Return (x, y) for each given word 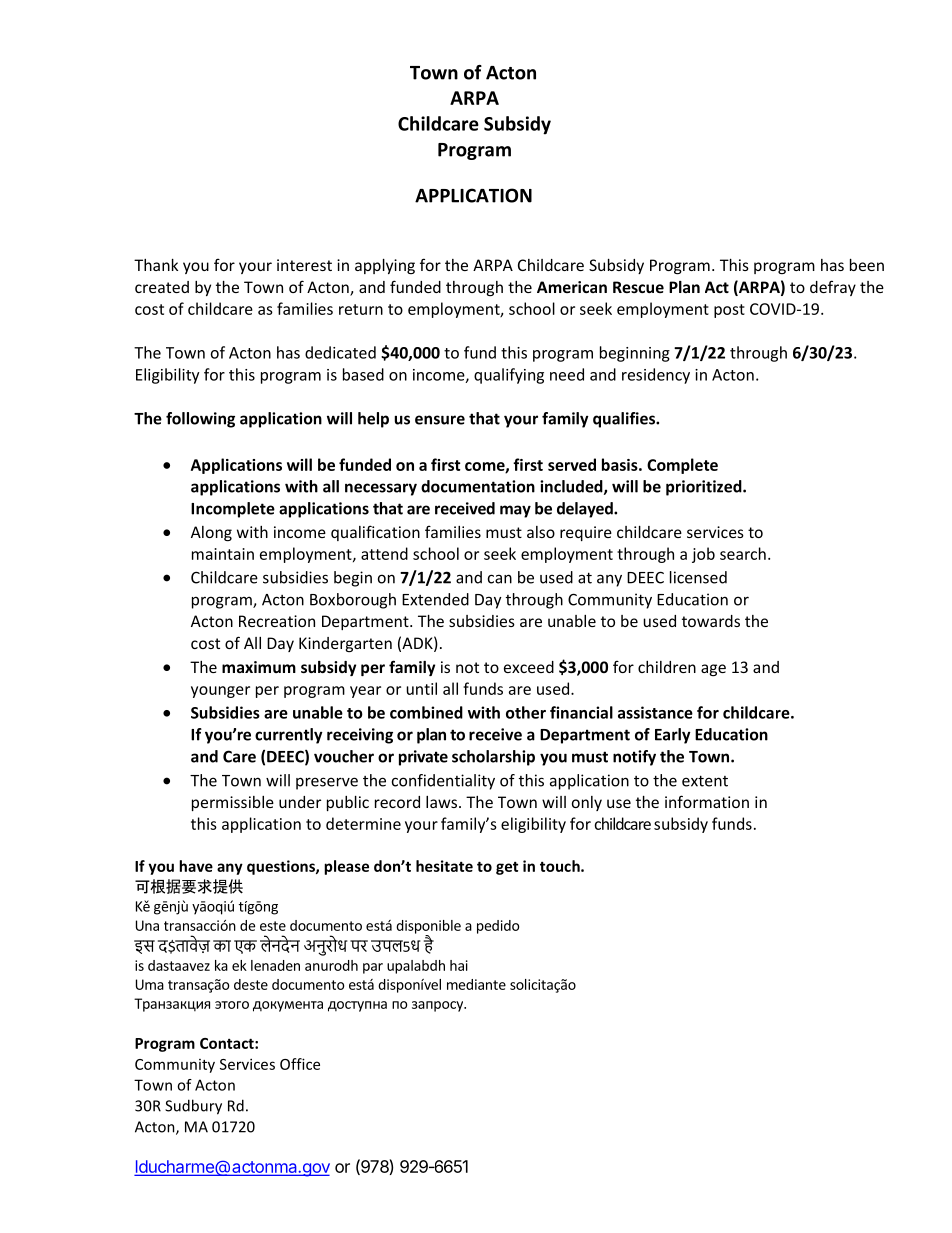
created (162, 287)
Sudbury (193, 1107)
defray (833, 288)
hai (459, 965)
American (572, 287)
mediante (476, 984)
